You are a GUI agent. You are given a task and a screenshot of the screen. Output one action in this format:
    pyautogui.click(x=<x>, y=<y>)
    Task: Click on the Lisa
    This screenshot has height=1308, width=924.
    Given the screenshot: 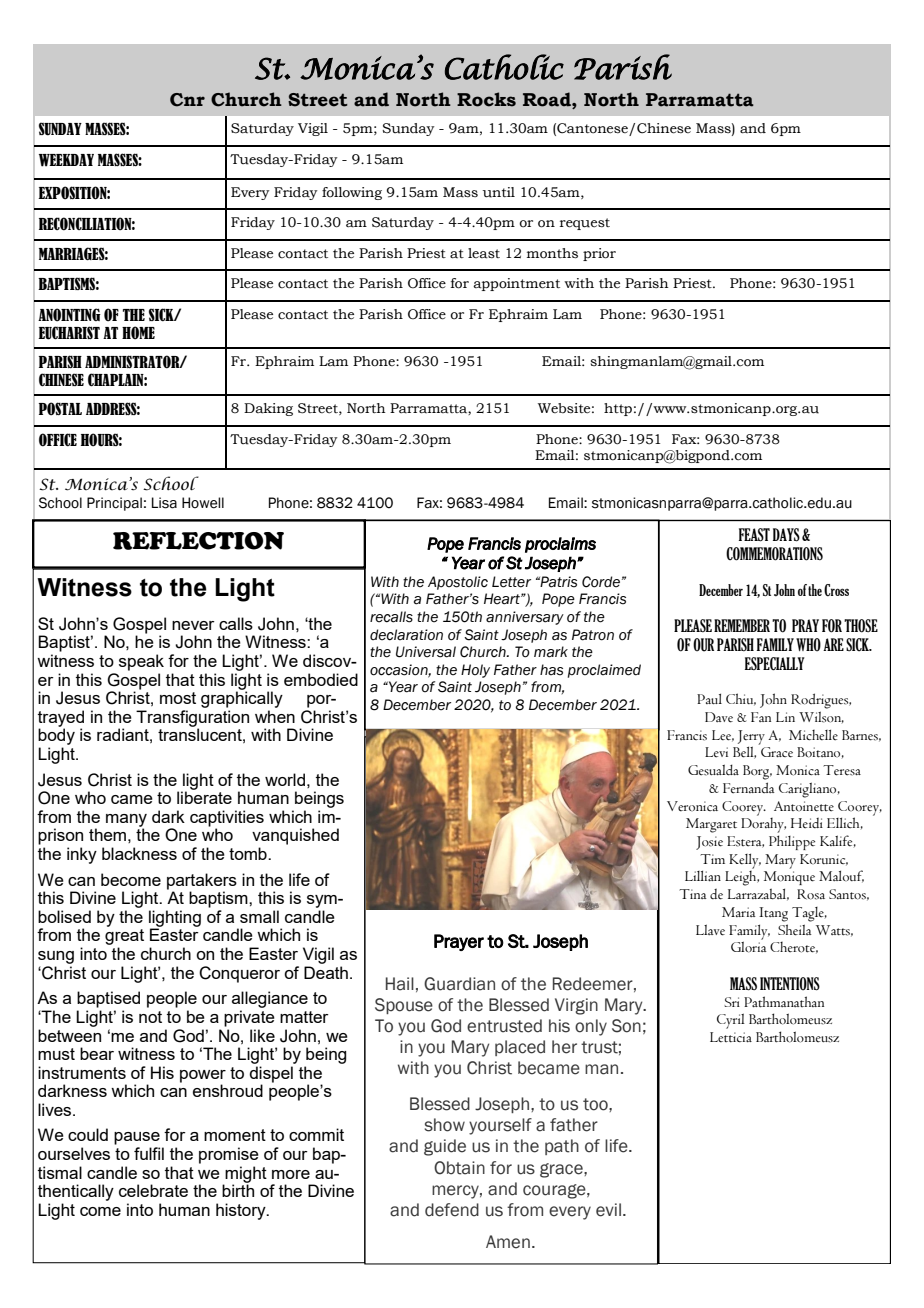 What is the action you would take?
    pyautogui.click(x=164, y=503)
